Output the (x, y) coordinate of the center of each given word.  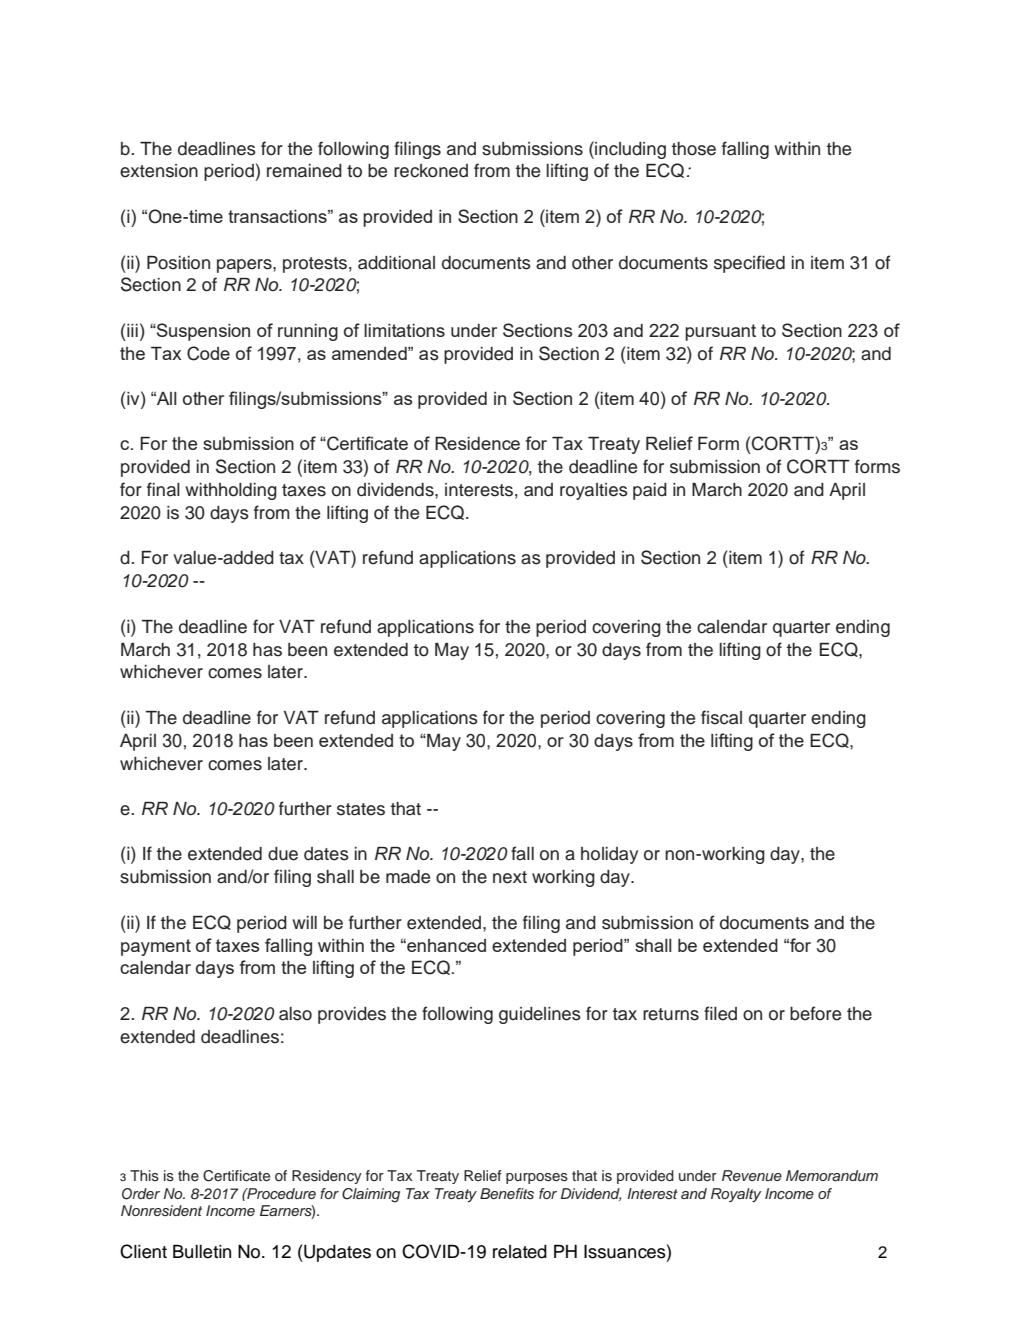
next (510, 877)
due (283, 854)
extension (159, 171)
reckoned (431, 171)
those (694, 149)
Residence (477, 443)
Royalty (736, 1195)
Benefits (507, 1194)
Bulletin (202, 1251)
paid (650, 491)
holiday (609, 855)
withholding (231, 491)
